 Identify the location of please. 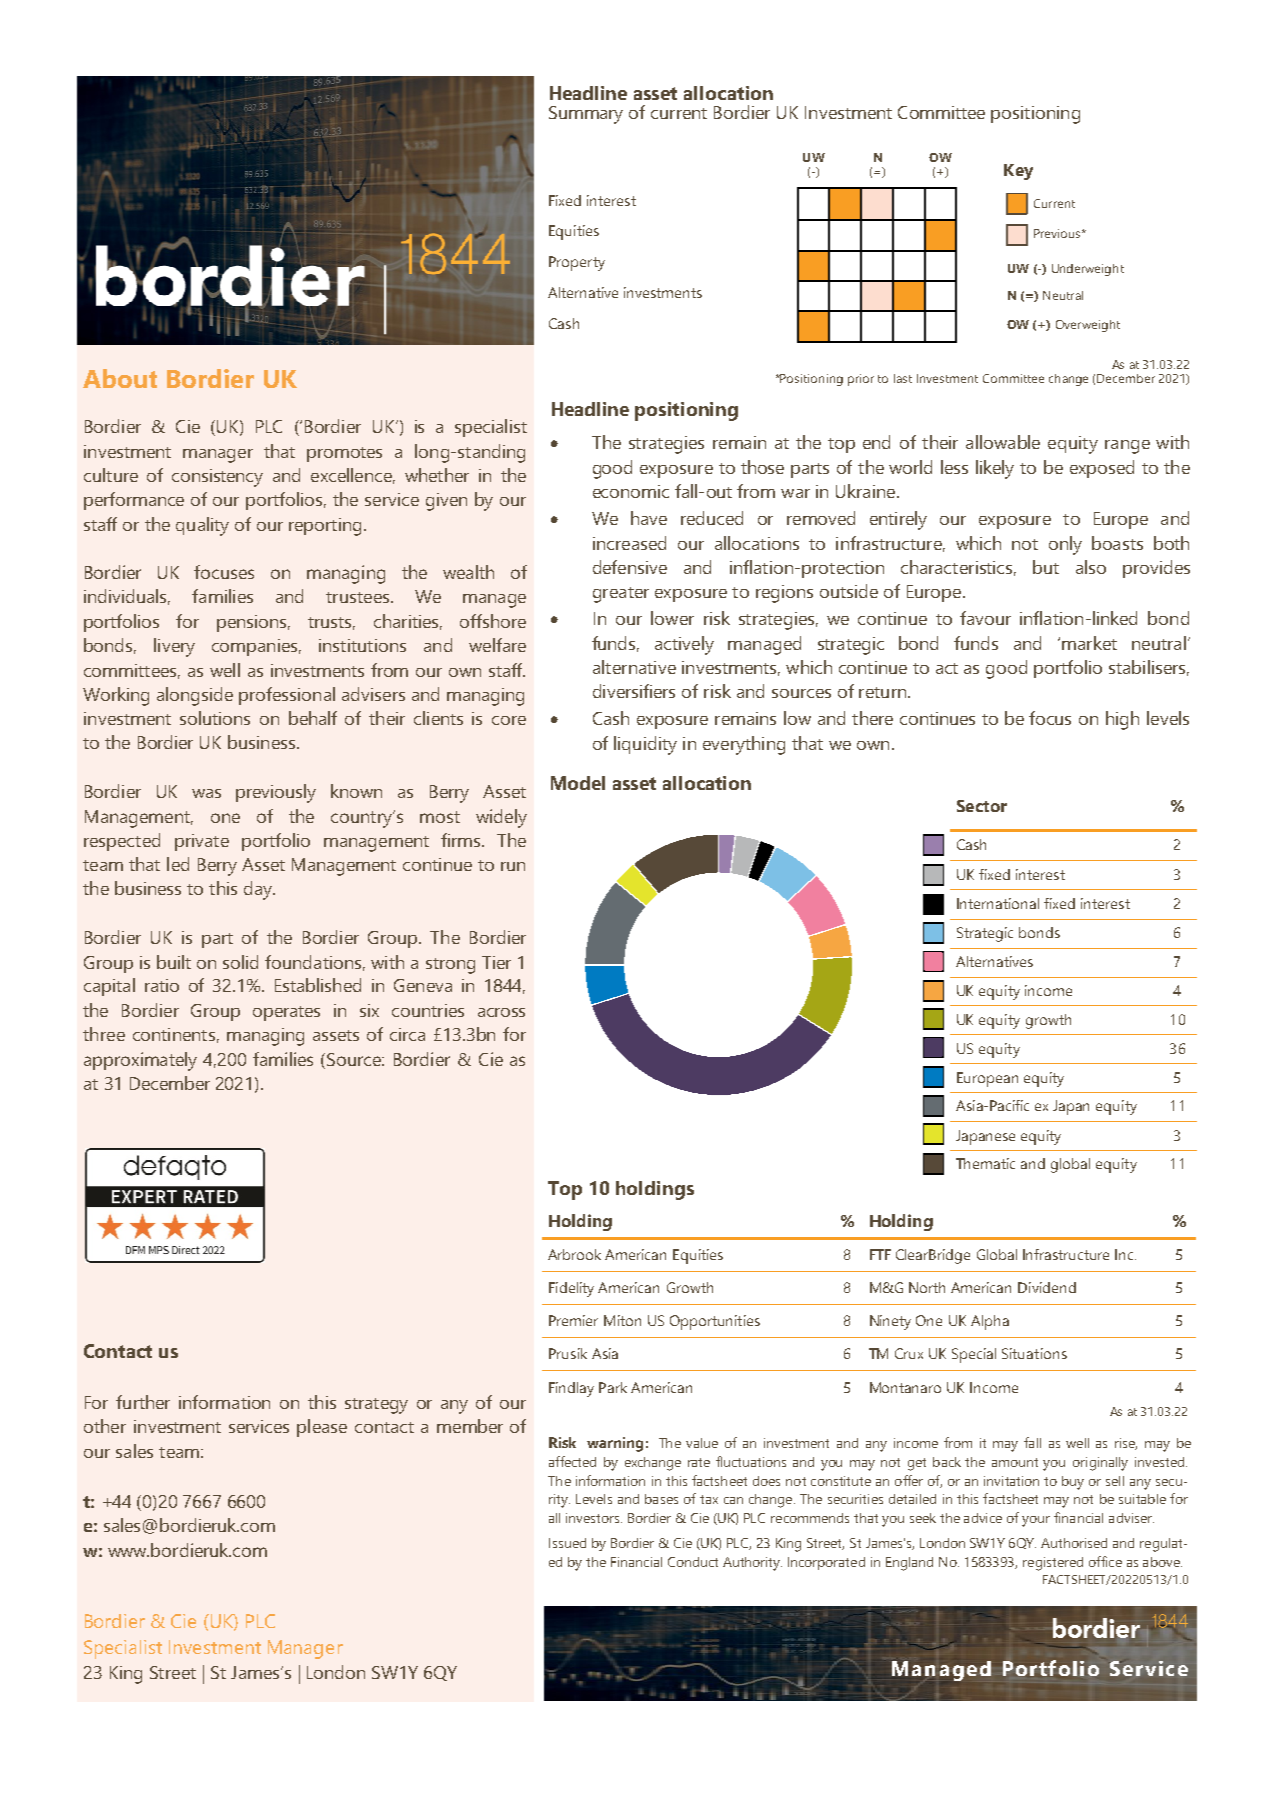
(322, 1428).
